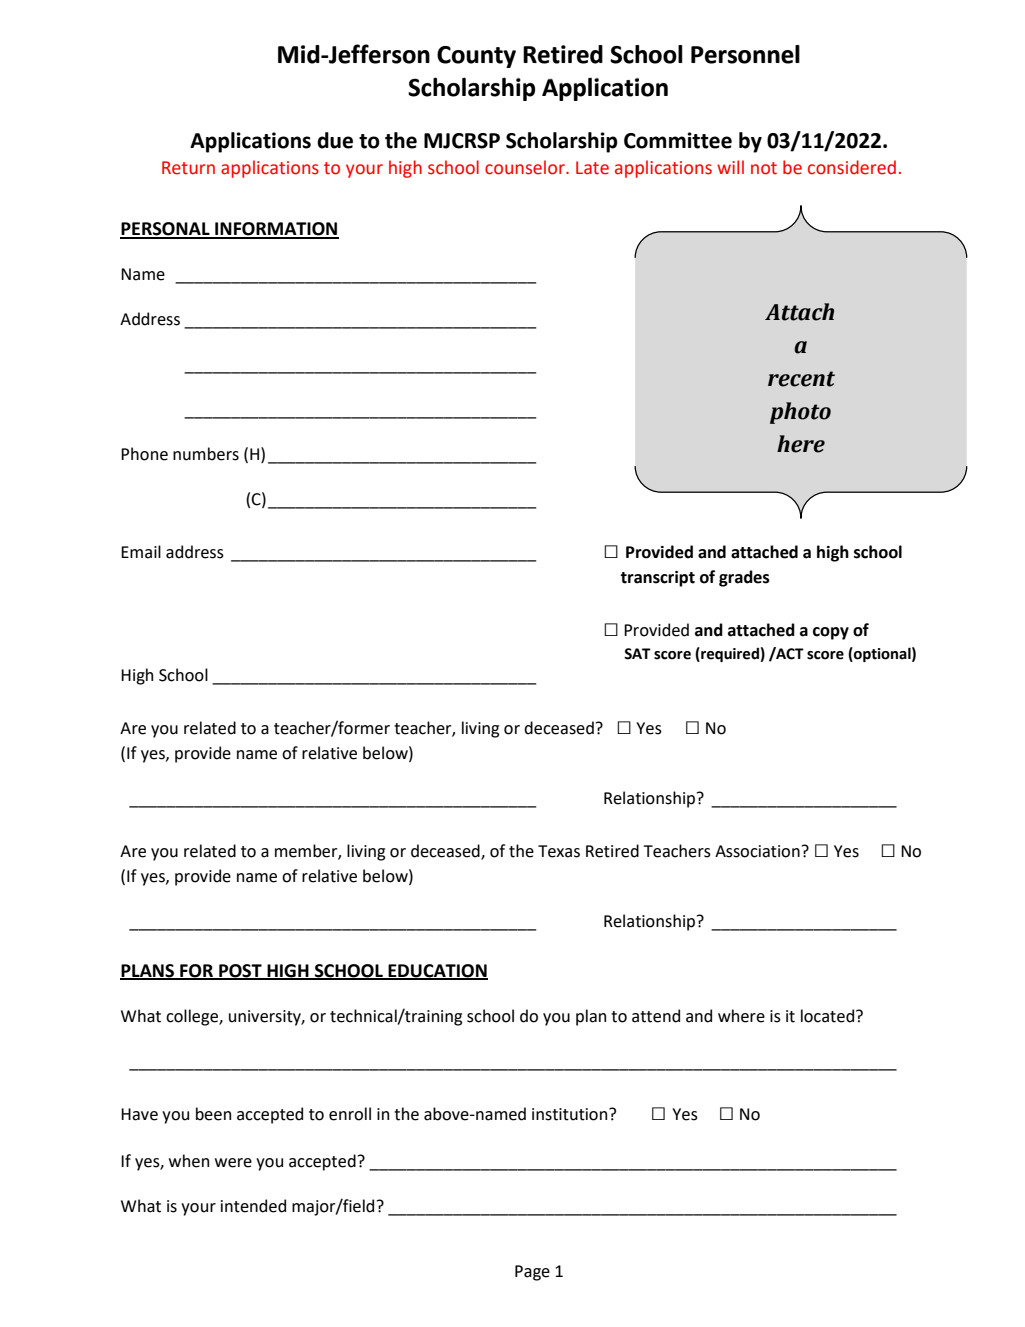  I want to click on Personnel, so click(745, 54).
